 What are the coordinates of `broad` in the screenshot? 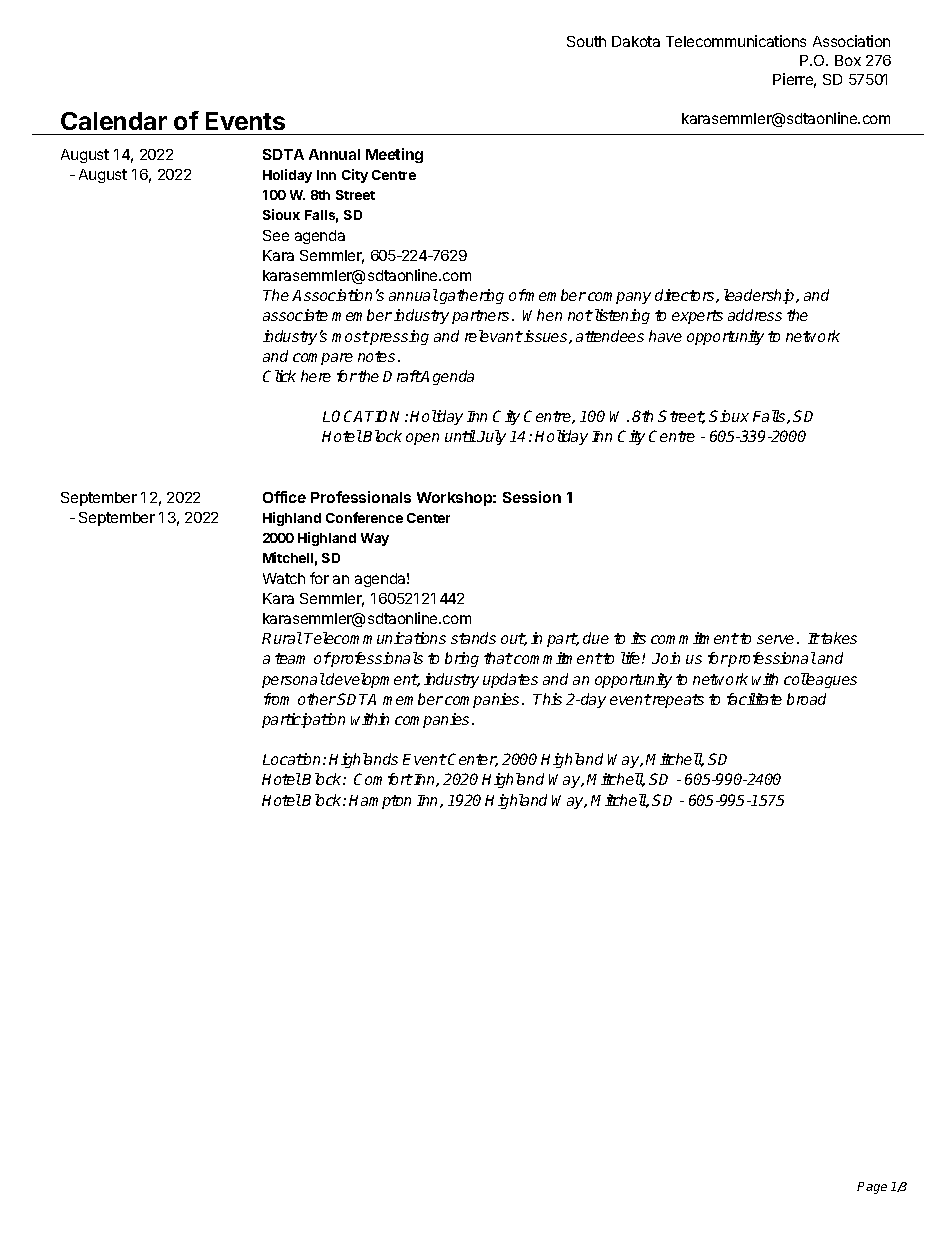 It's located at (806, 699).
